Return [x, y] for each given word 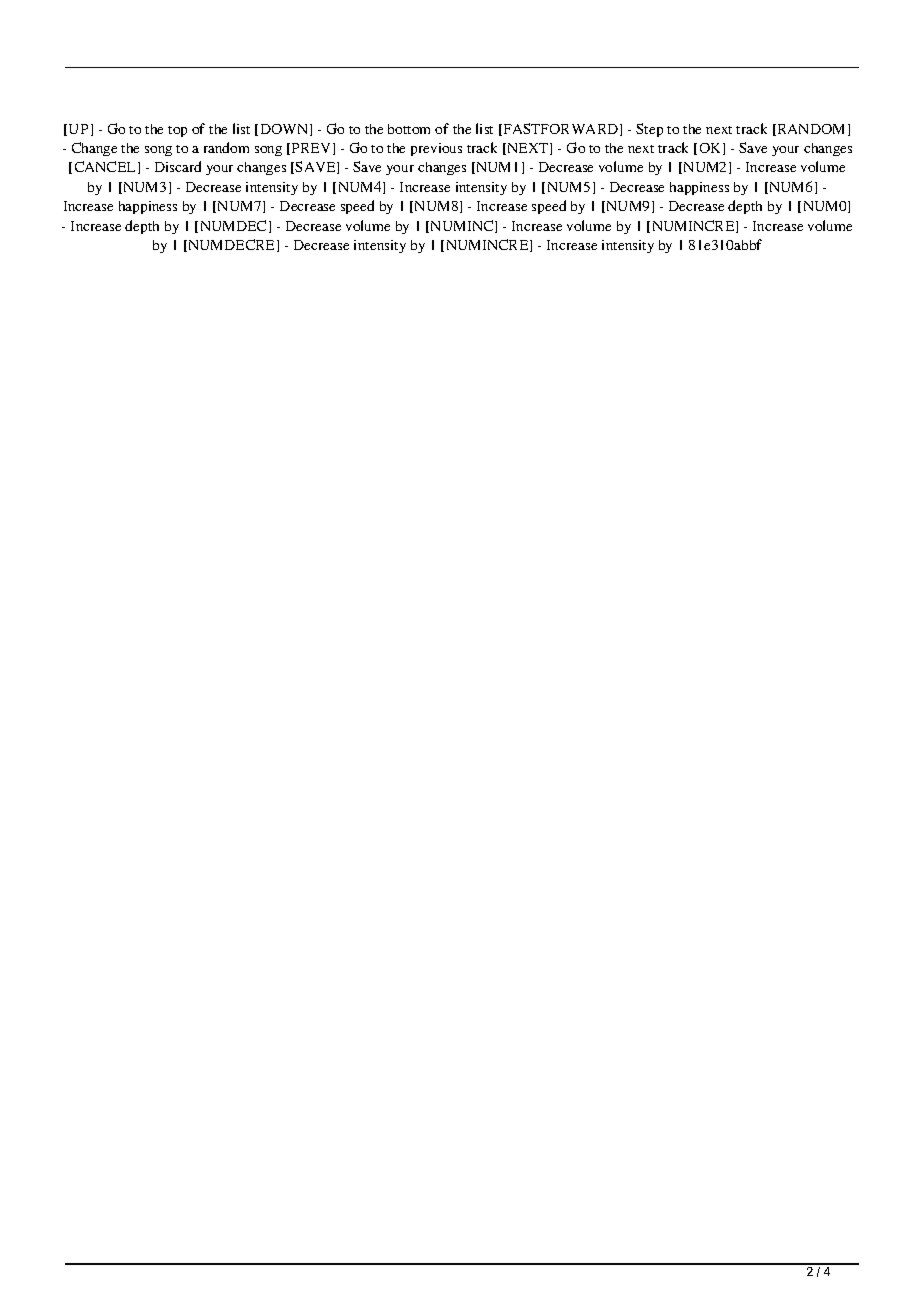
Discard [178, 166]
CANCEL [107, 167]
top [177, 131]
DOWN [286, 130]
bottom [409, 129]
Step [649, 130]
